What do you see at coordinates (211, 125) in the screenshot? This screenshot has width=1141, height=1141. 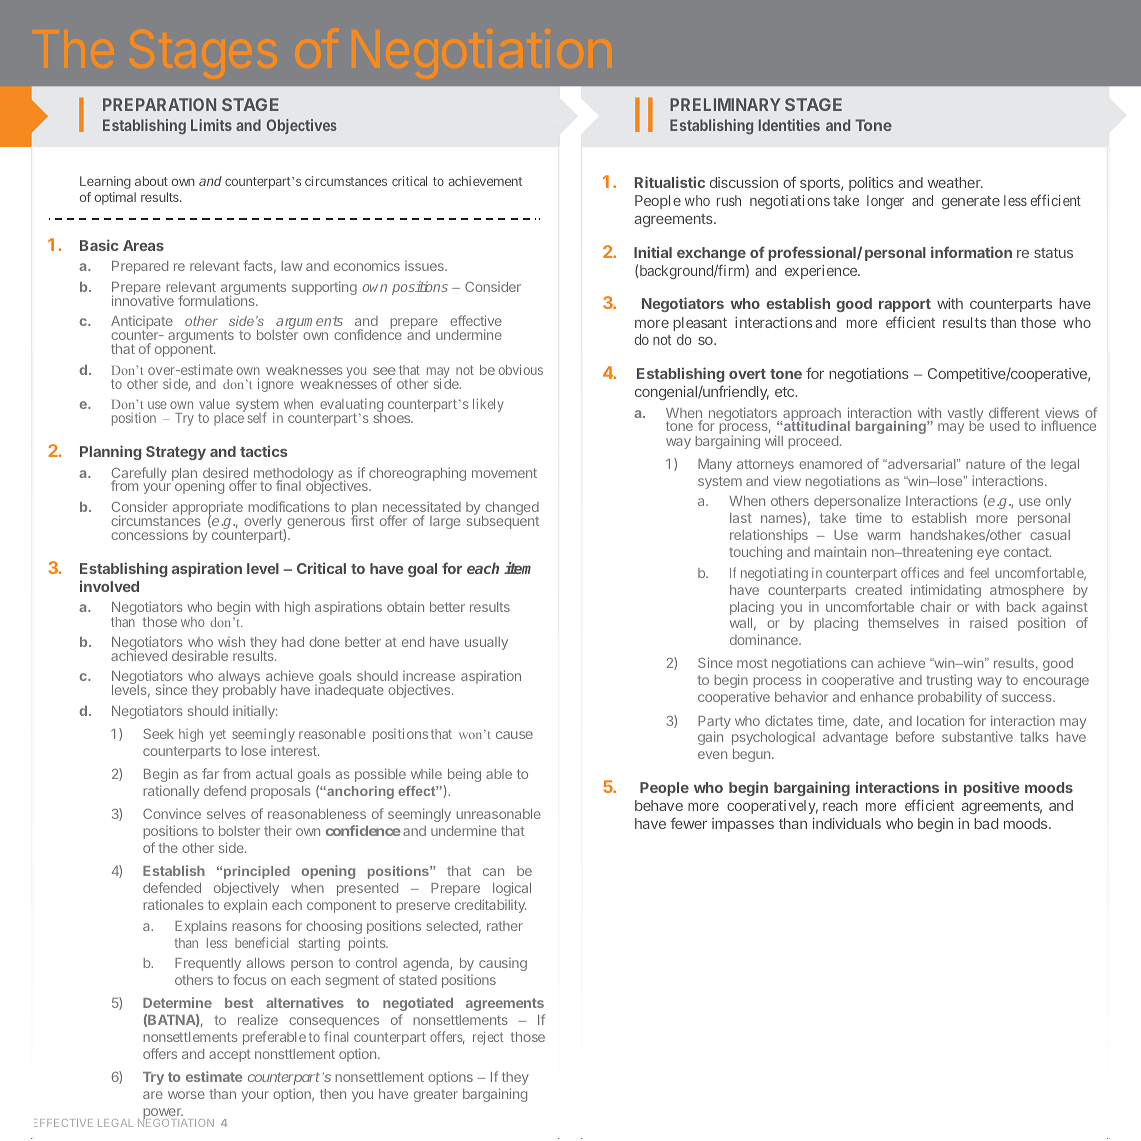 I see `Limits` at bounding box center [211, 125].
